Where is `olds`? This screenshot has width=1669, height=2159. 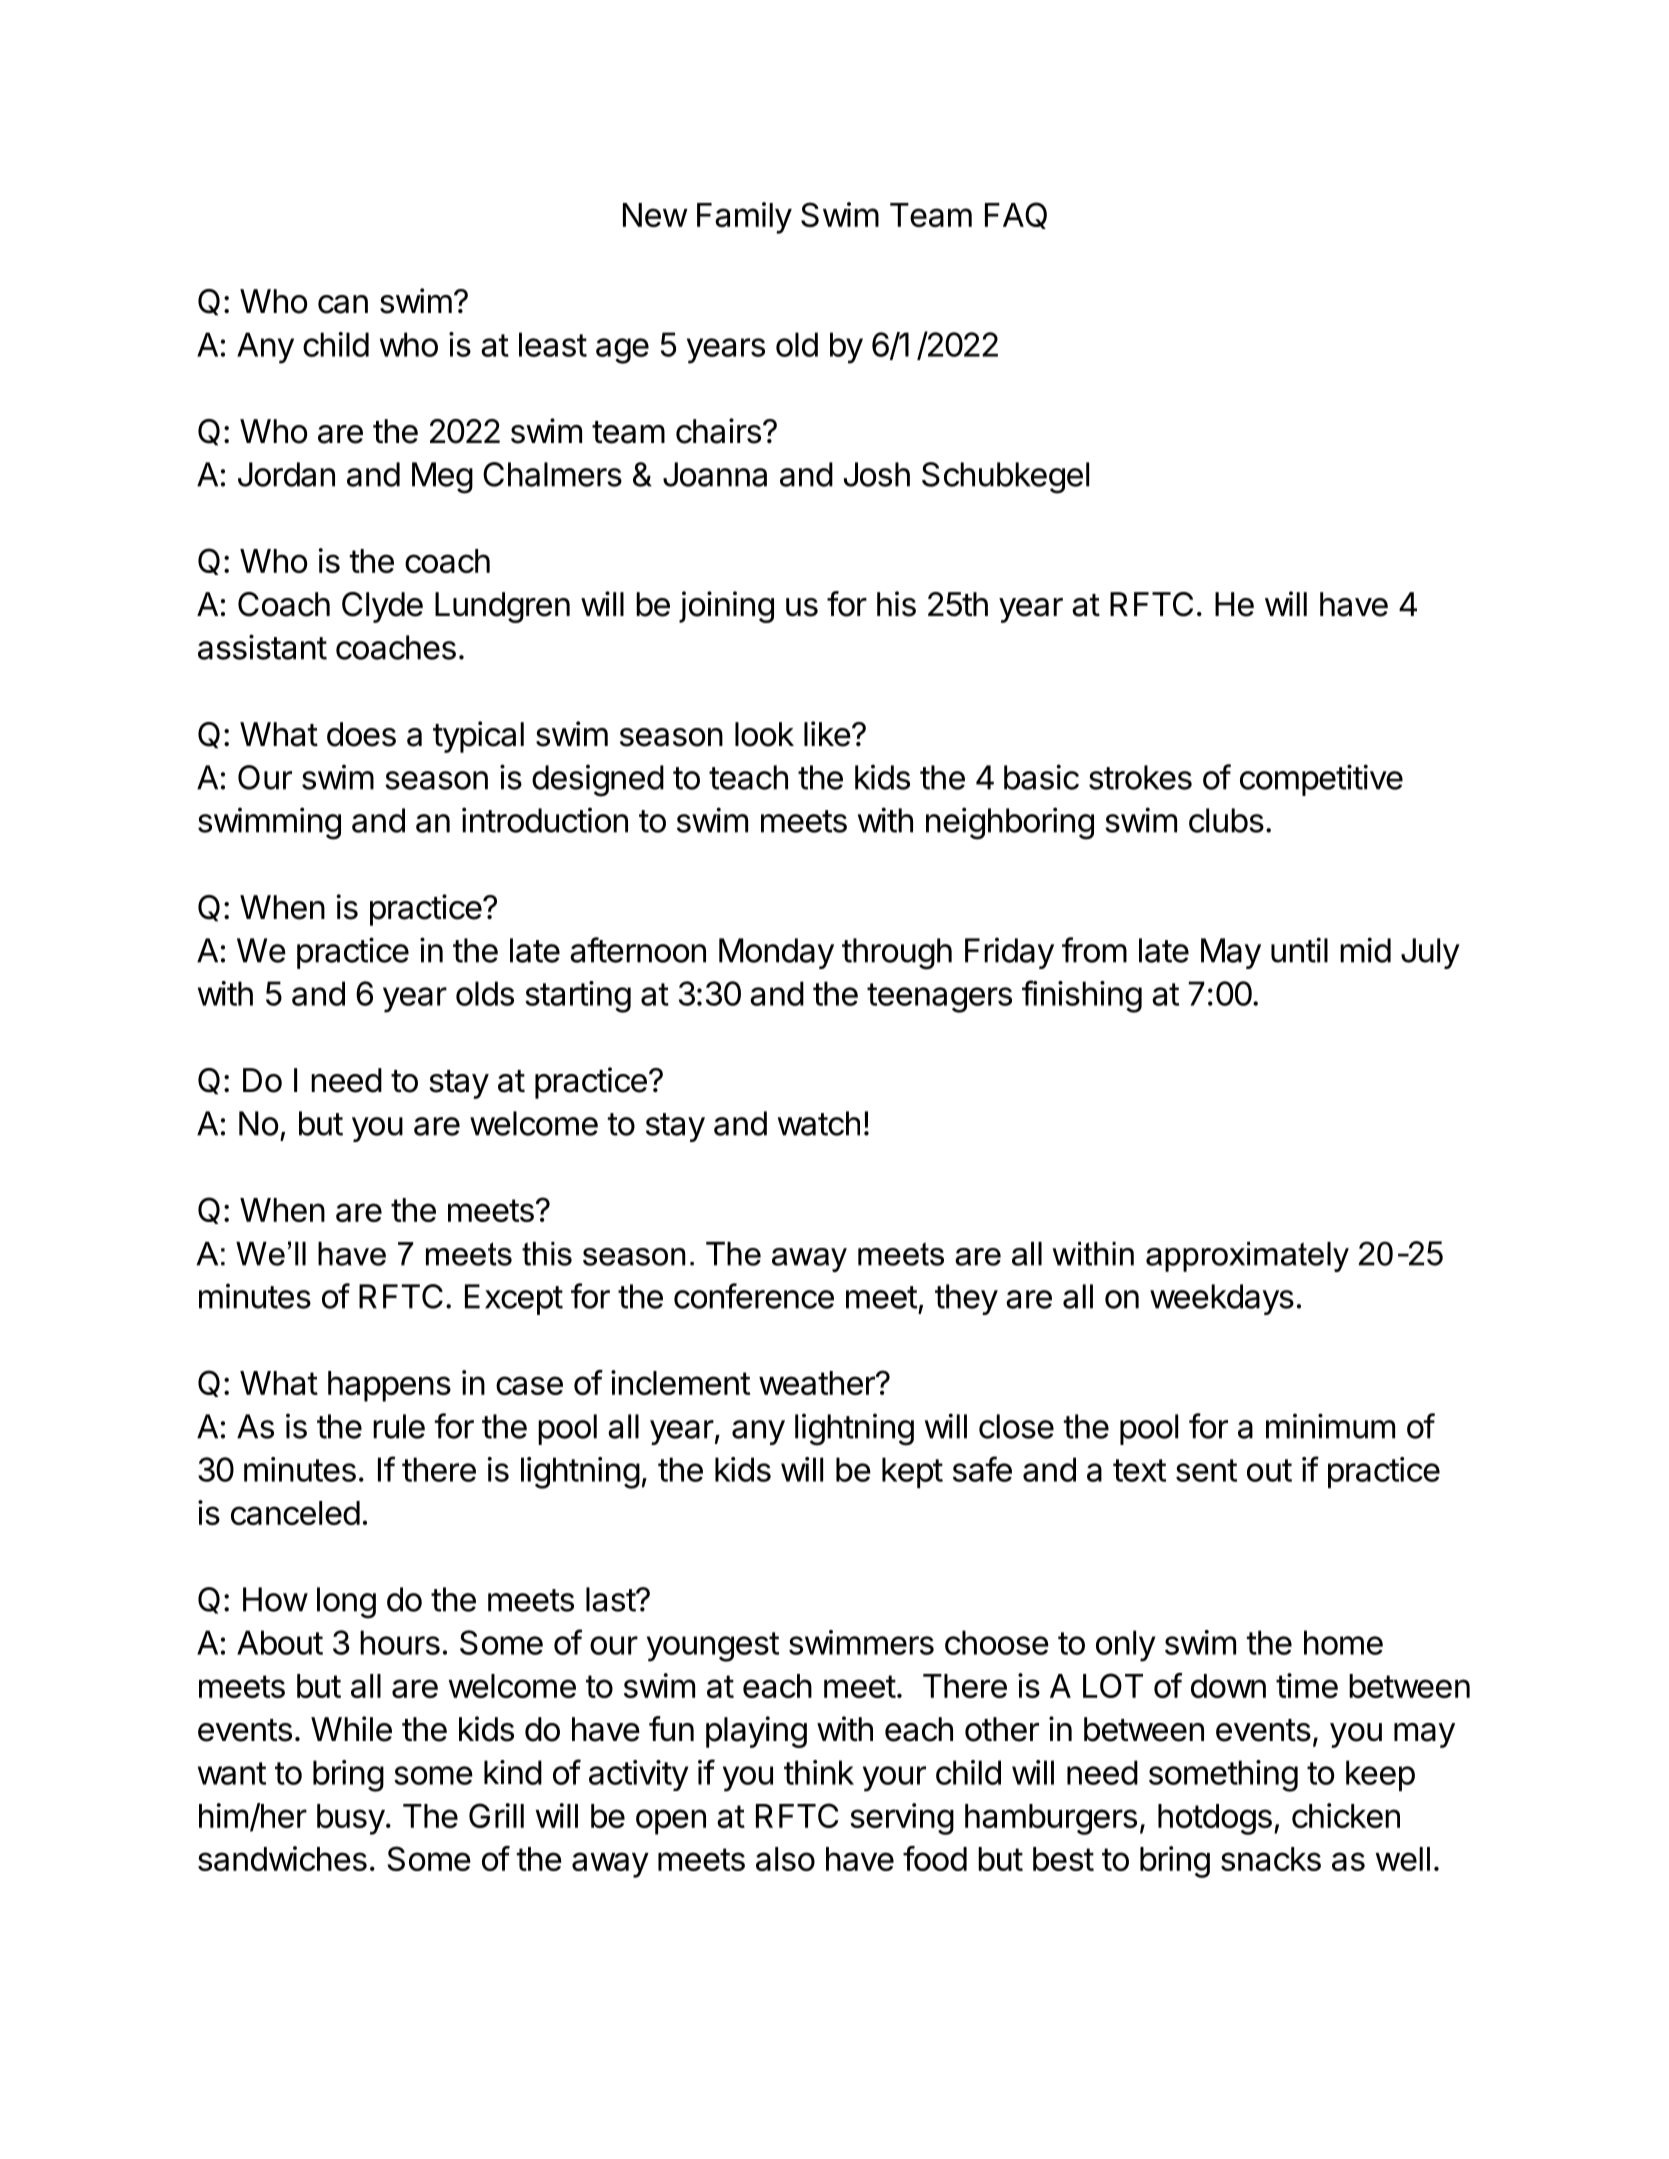
olds is located at coordinates (485, 993).
